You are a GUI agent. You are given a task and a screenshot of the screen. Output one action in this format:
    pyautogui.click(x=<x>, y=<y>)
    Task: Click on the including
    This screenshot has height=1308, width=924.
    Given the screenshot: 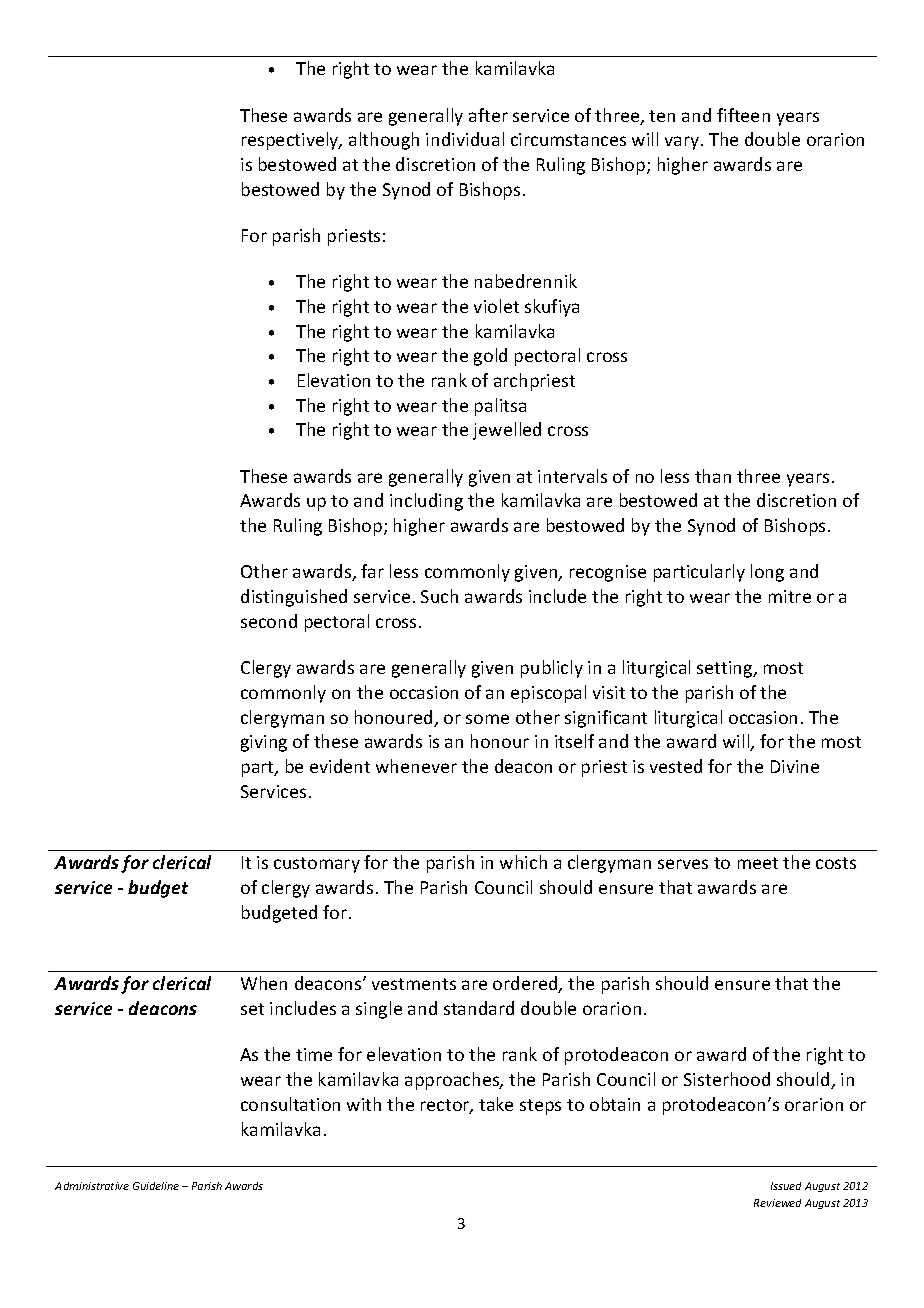 What is the action you would take?
    pyautogui.click(x=426, y=502)
